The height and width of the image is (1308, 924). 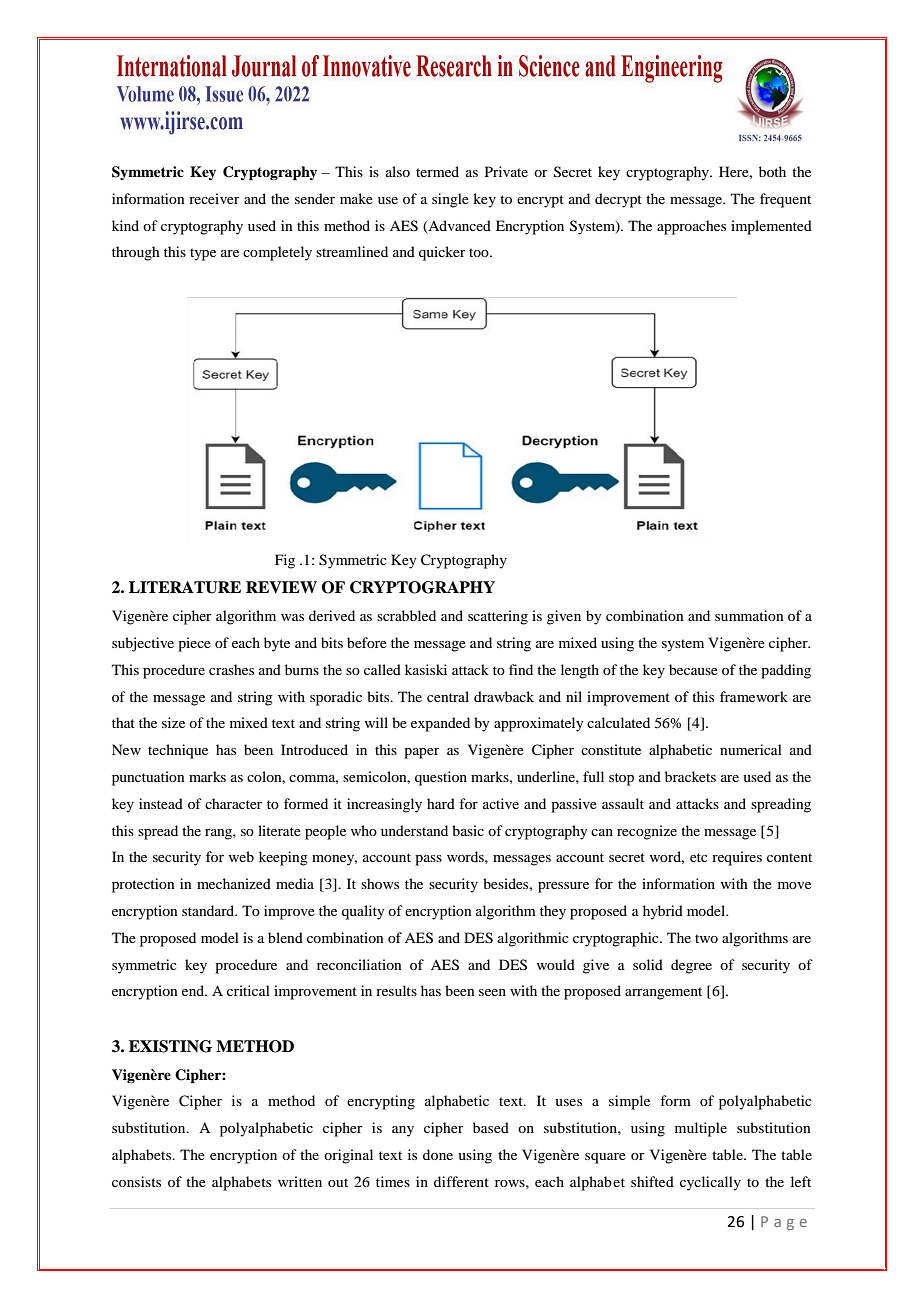 What do you see at coordinates (448, 696) in the image?
I see `central` at bounding box center [448, 696].
